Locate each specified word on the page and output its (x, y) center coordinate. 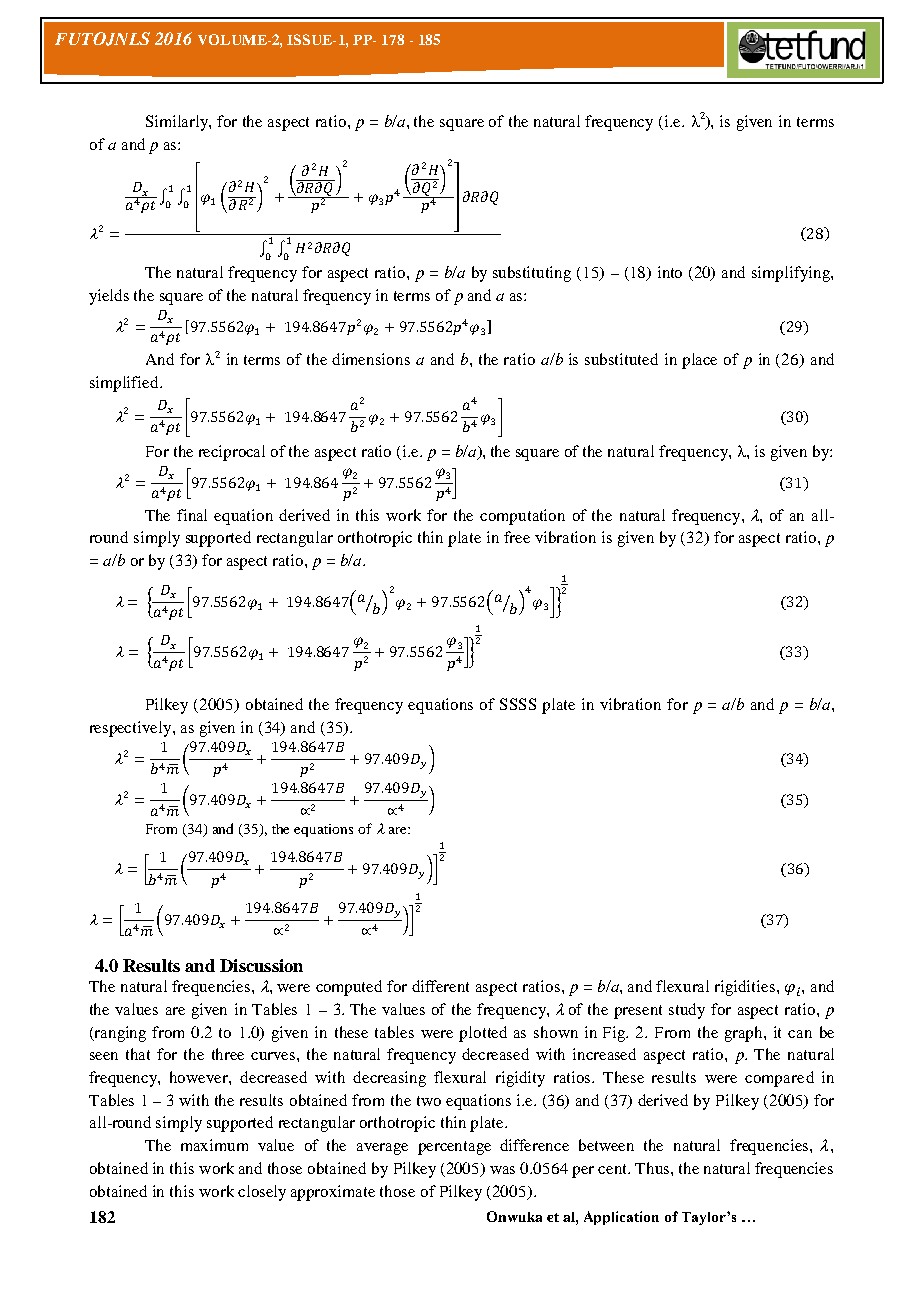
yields (109, 297)
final (192, 515)
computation (522, 517)
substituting (532, 274)
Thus (653, 1168)
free (517, 537)
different (440, 986)
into (670, 272)
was (502, 1170)
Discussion (261, 965)
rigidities (746, 988)
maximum (214, 1145)
